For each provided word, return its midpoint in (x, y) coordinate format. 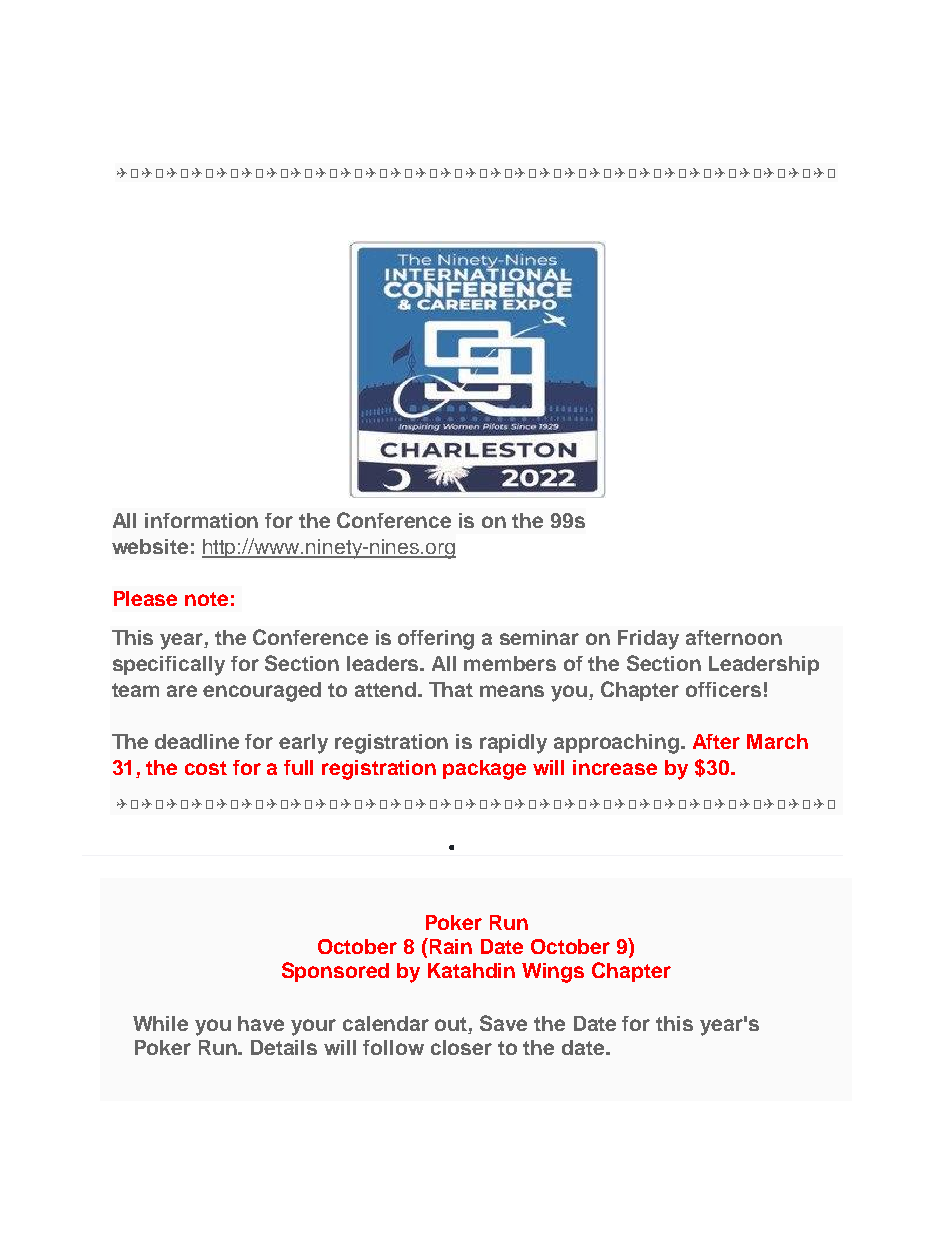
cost (206, 768)
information (201, 520)
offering (436, 640)
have (261, 1023)
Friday (648, 640)
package (484, 770)
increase (615, 767)
